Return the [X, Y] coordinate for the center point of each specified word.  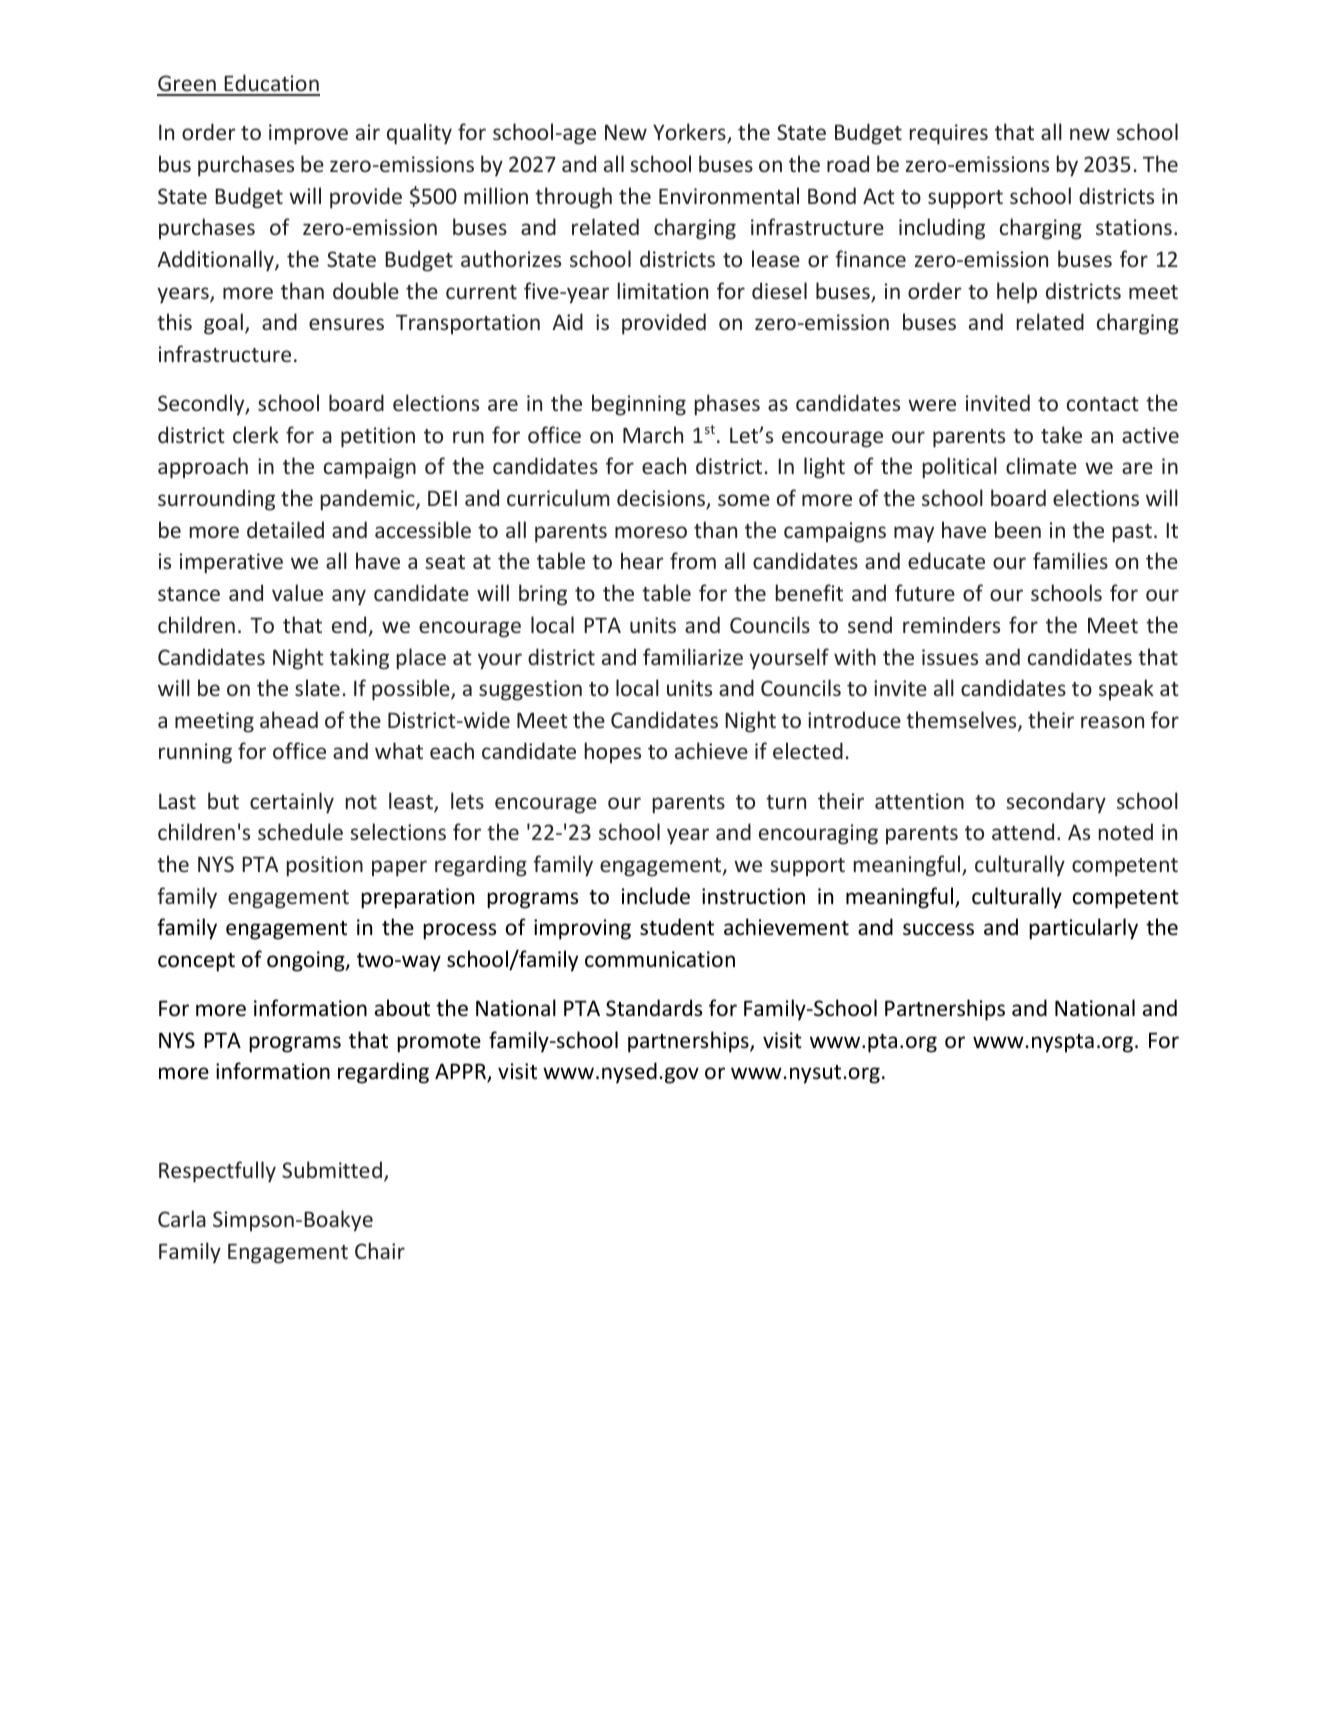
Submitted [332, 1169]
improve [308, 134]
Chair [380, 1250]
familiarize [693, 656]
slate [317, 687]
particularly [1083, 929]
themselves [962, 721]
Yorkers [690, 133]
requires [949, 134]
